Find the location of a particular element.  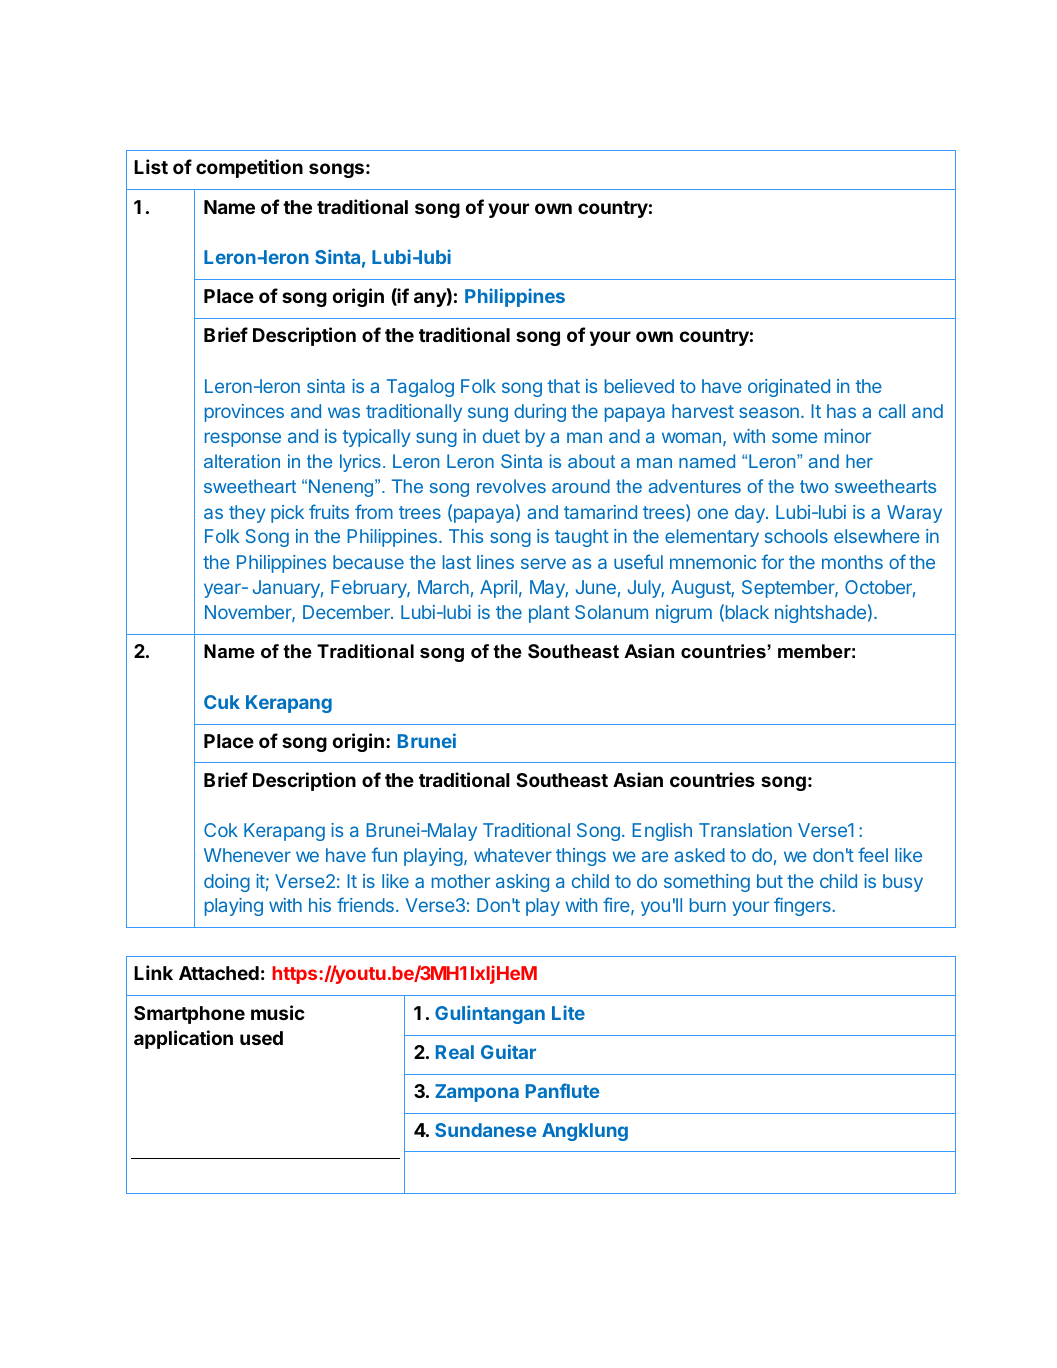

has is located at coordinates (841, 411).
